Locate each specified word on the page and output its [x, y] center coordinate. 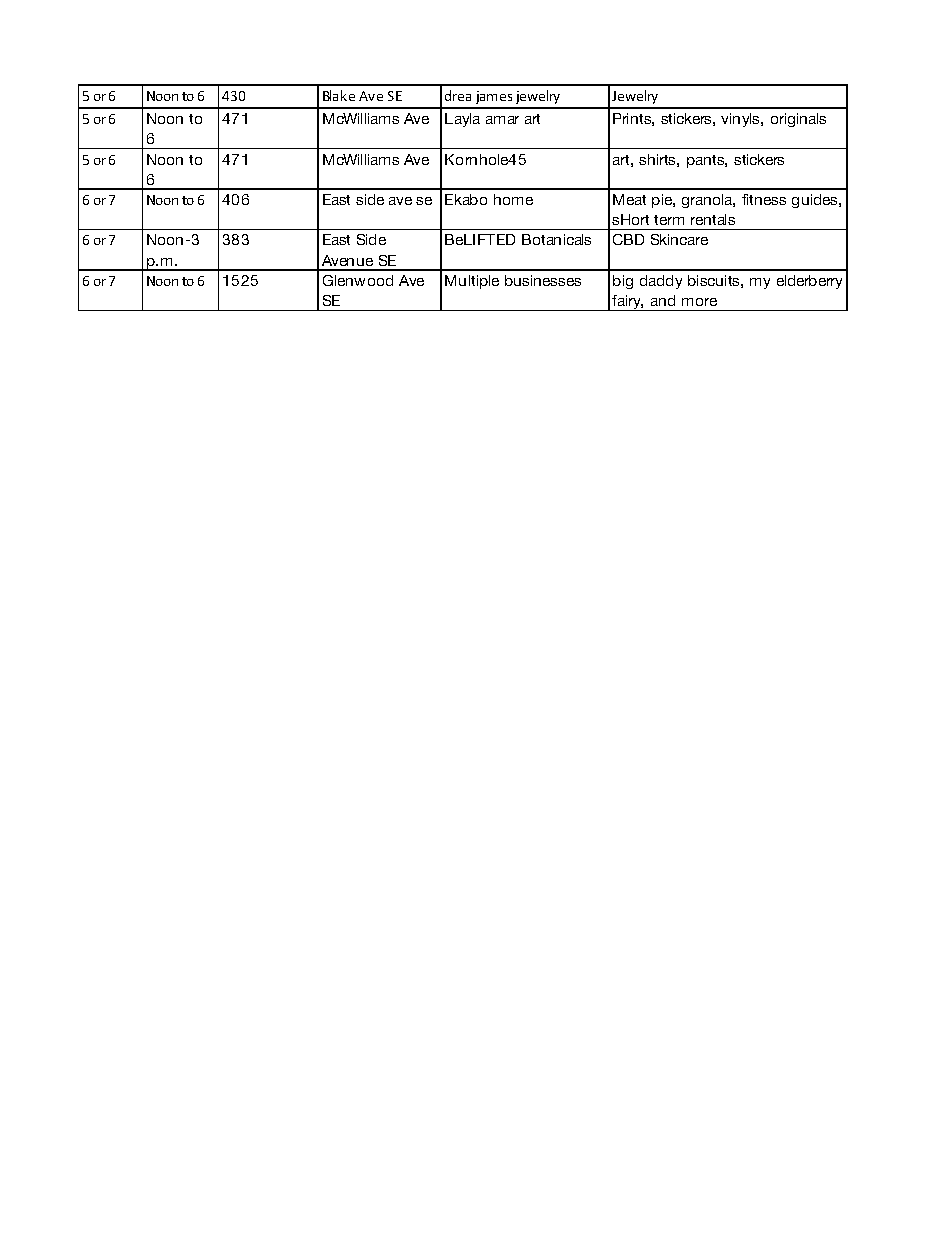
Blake [339, 95]
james [494, 97]
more [699, 302]
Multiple [472, 282]
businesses [543, 280]
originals [798, 120]
